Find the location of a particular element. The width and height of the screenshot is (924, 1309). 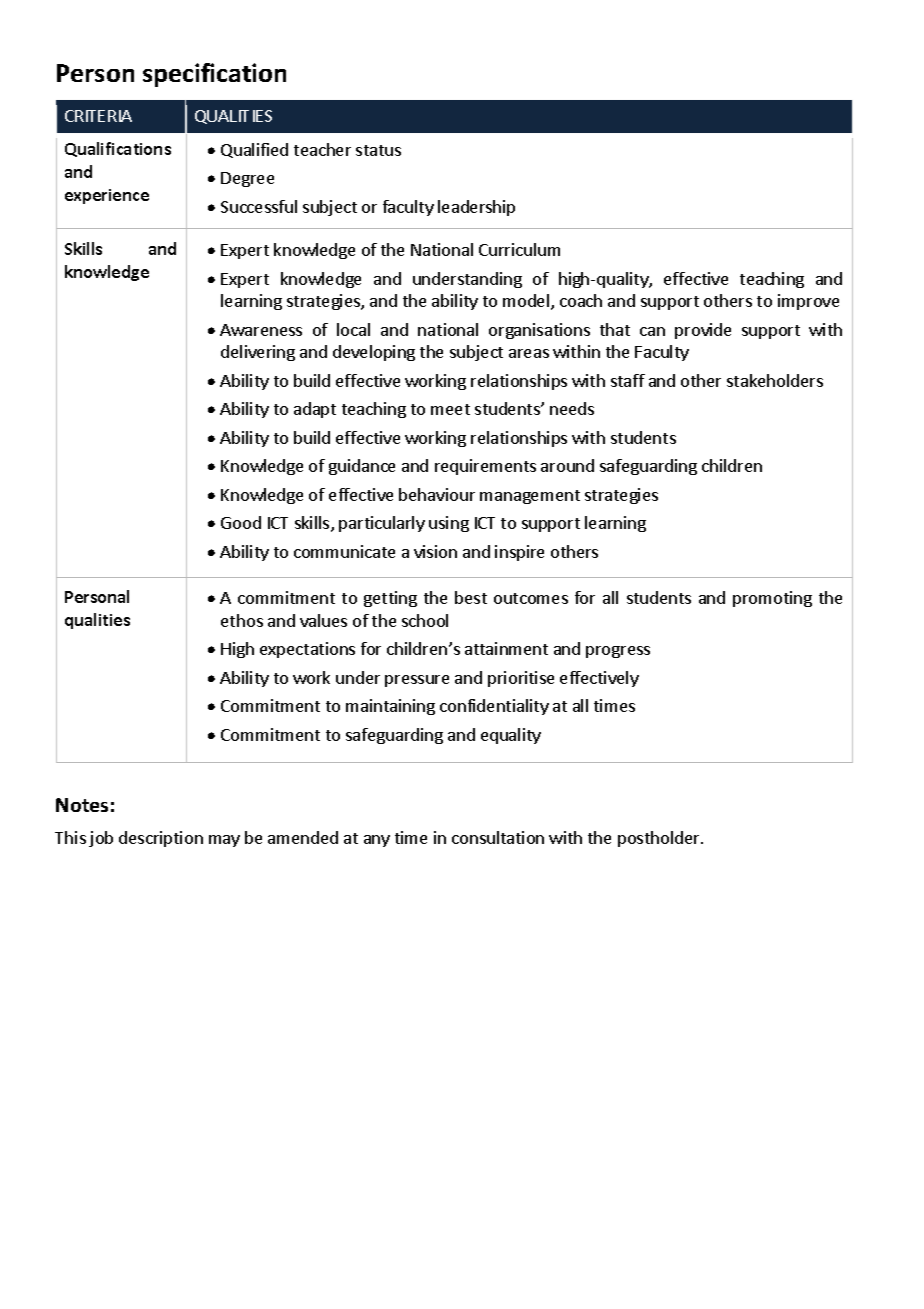

status is located at coordinates (378, 150).
